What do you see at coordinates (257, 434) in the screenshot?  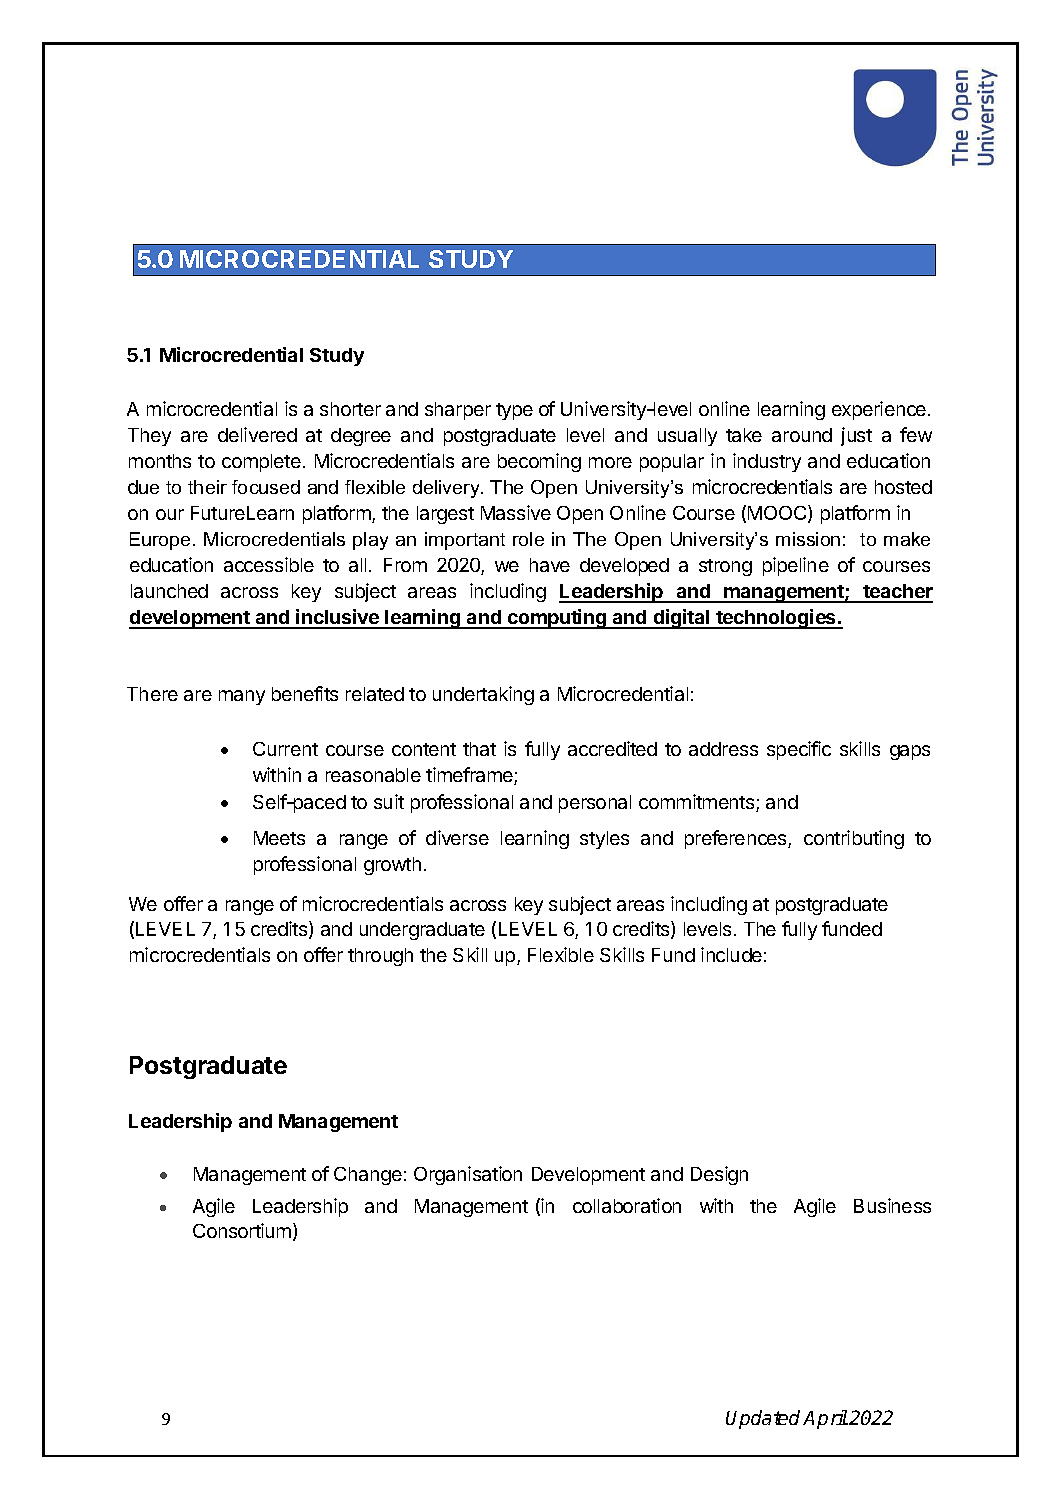 I see `delivered` at bounding box center [257, 434].
